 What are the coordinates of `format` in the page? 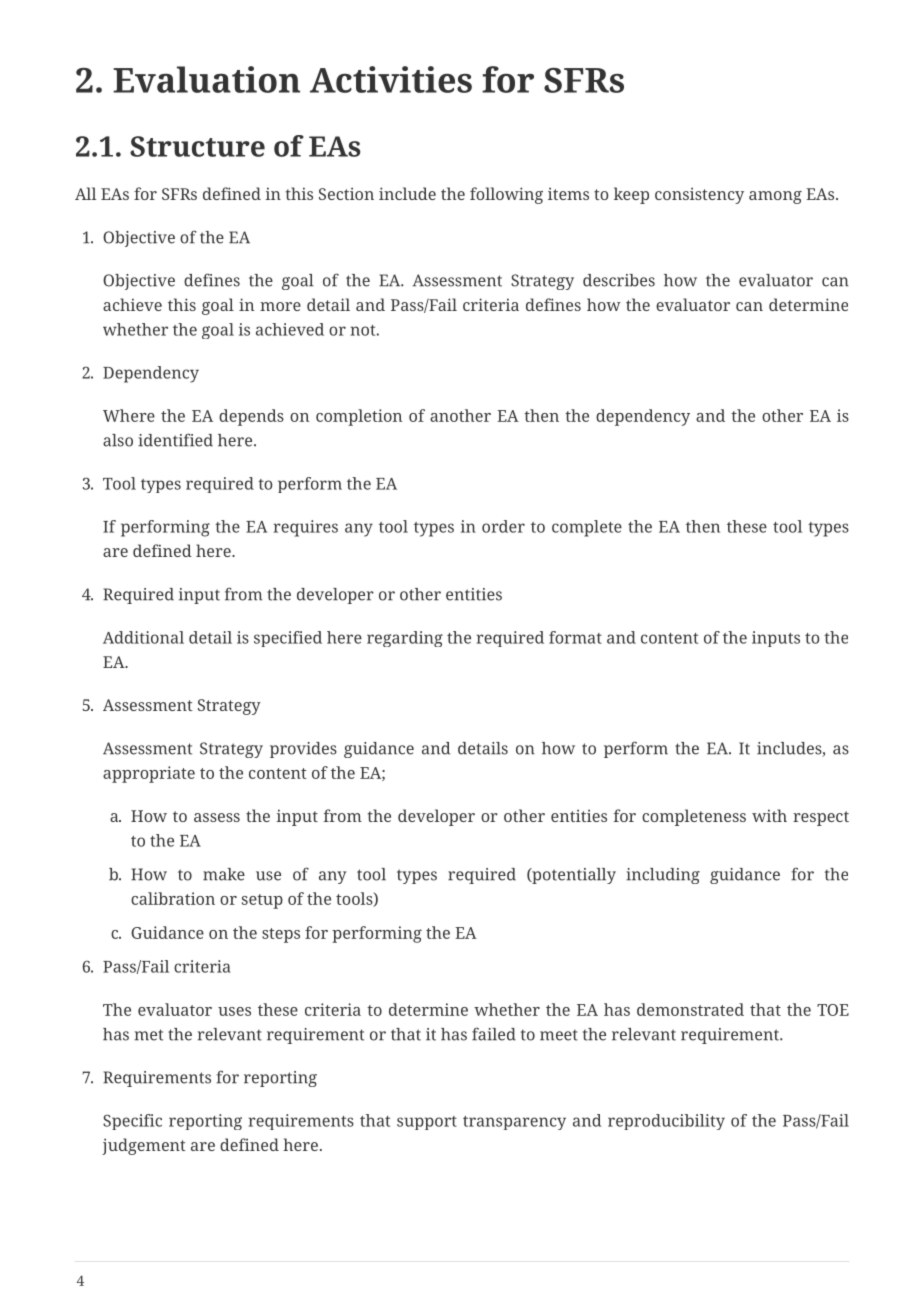 It's located at (575, 637).
